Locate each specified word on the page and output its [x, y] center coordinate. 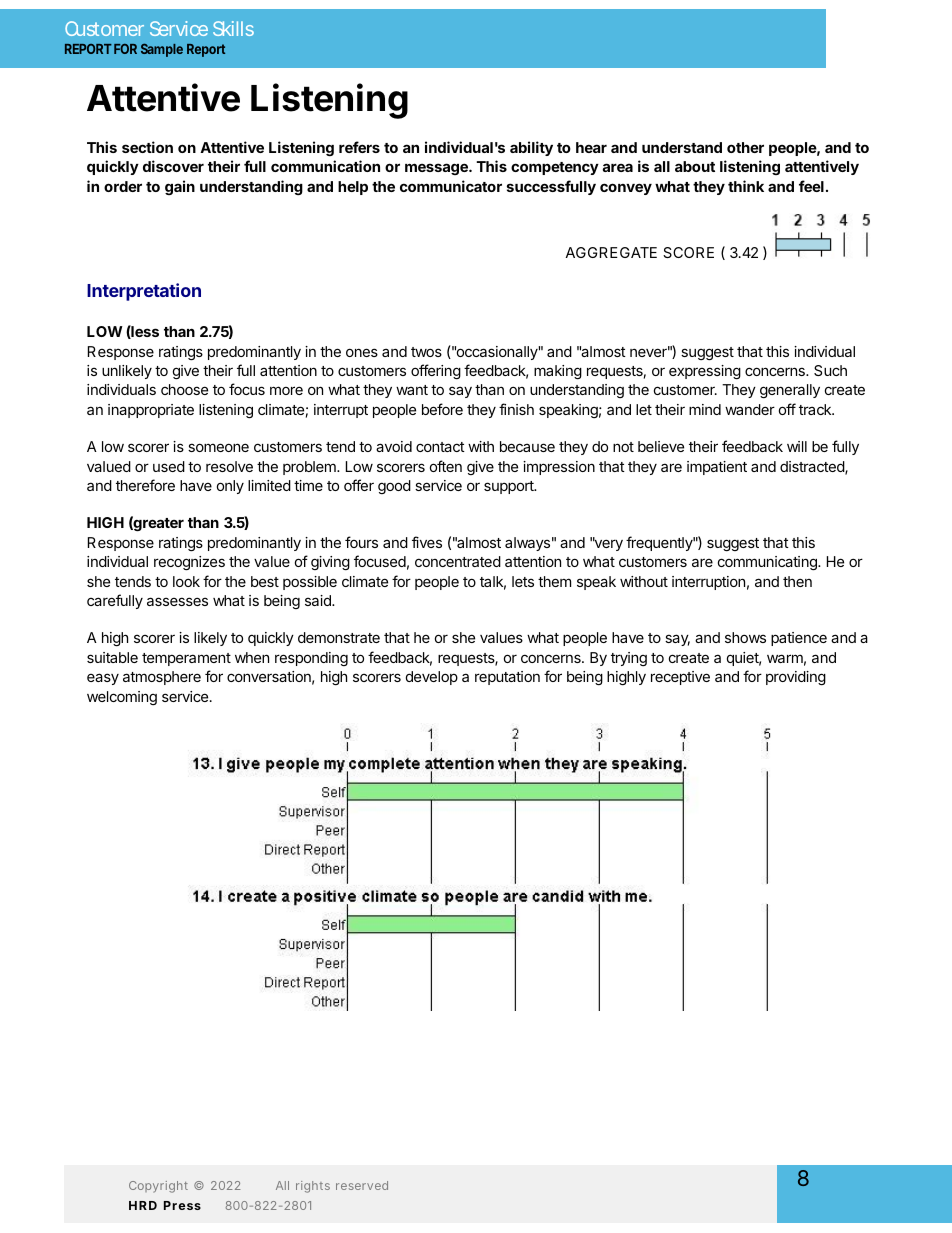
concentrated [458, 561]
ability [531, 148]
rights [313, 1187]
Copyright [158, 1187]
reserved [362, 1185]
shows [745, 637]
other [745, 147]
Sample [162, 50]
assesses [177, 601]
